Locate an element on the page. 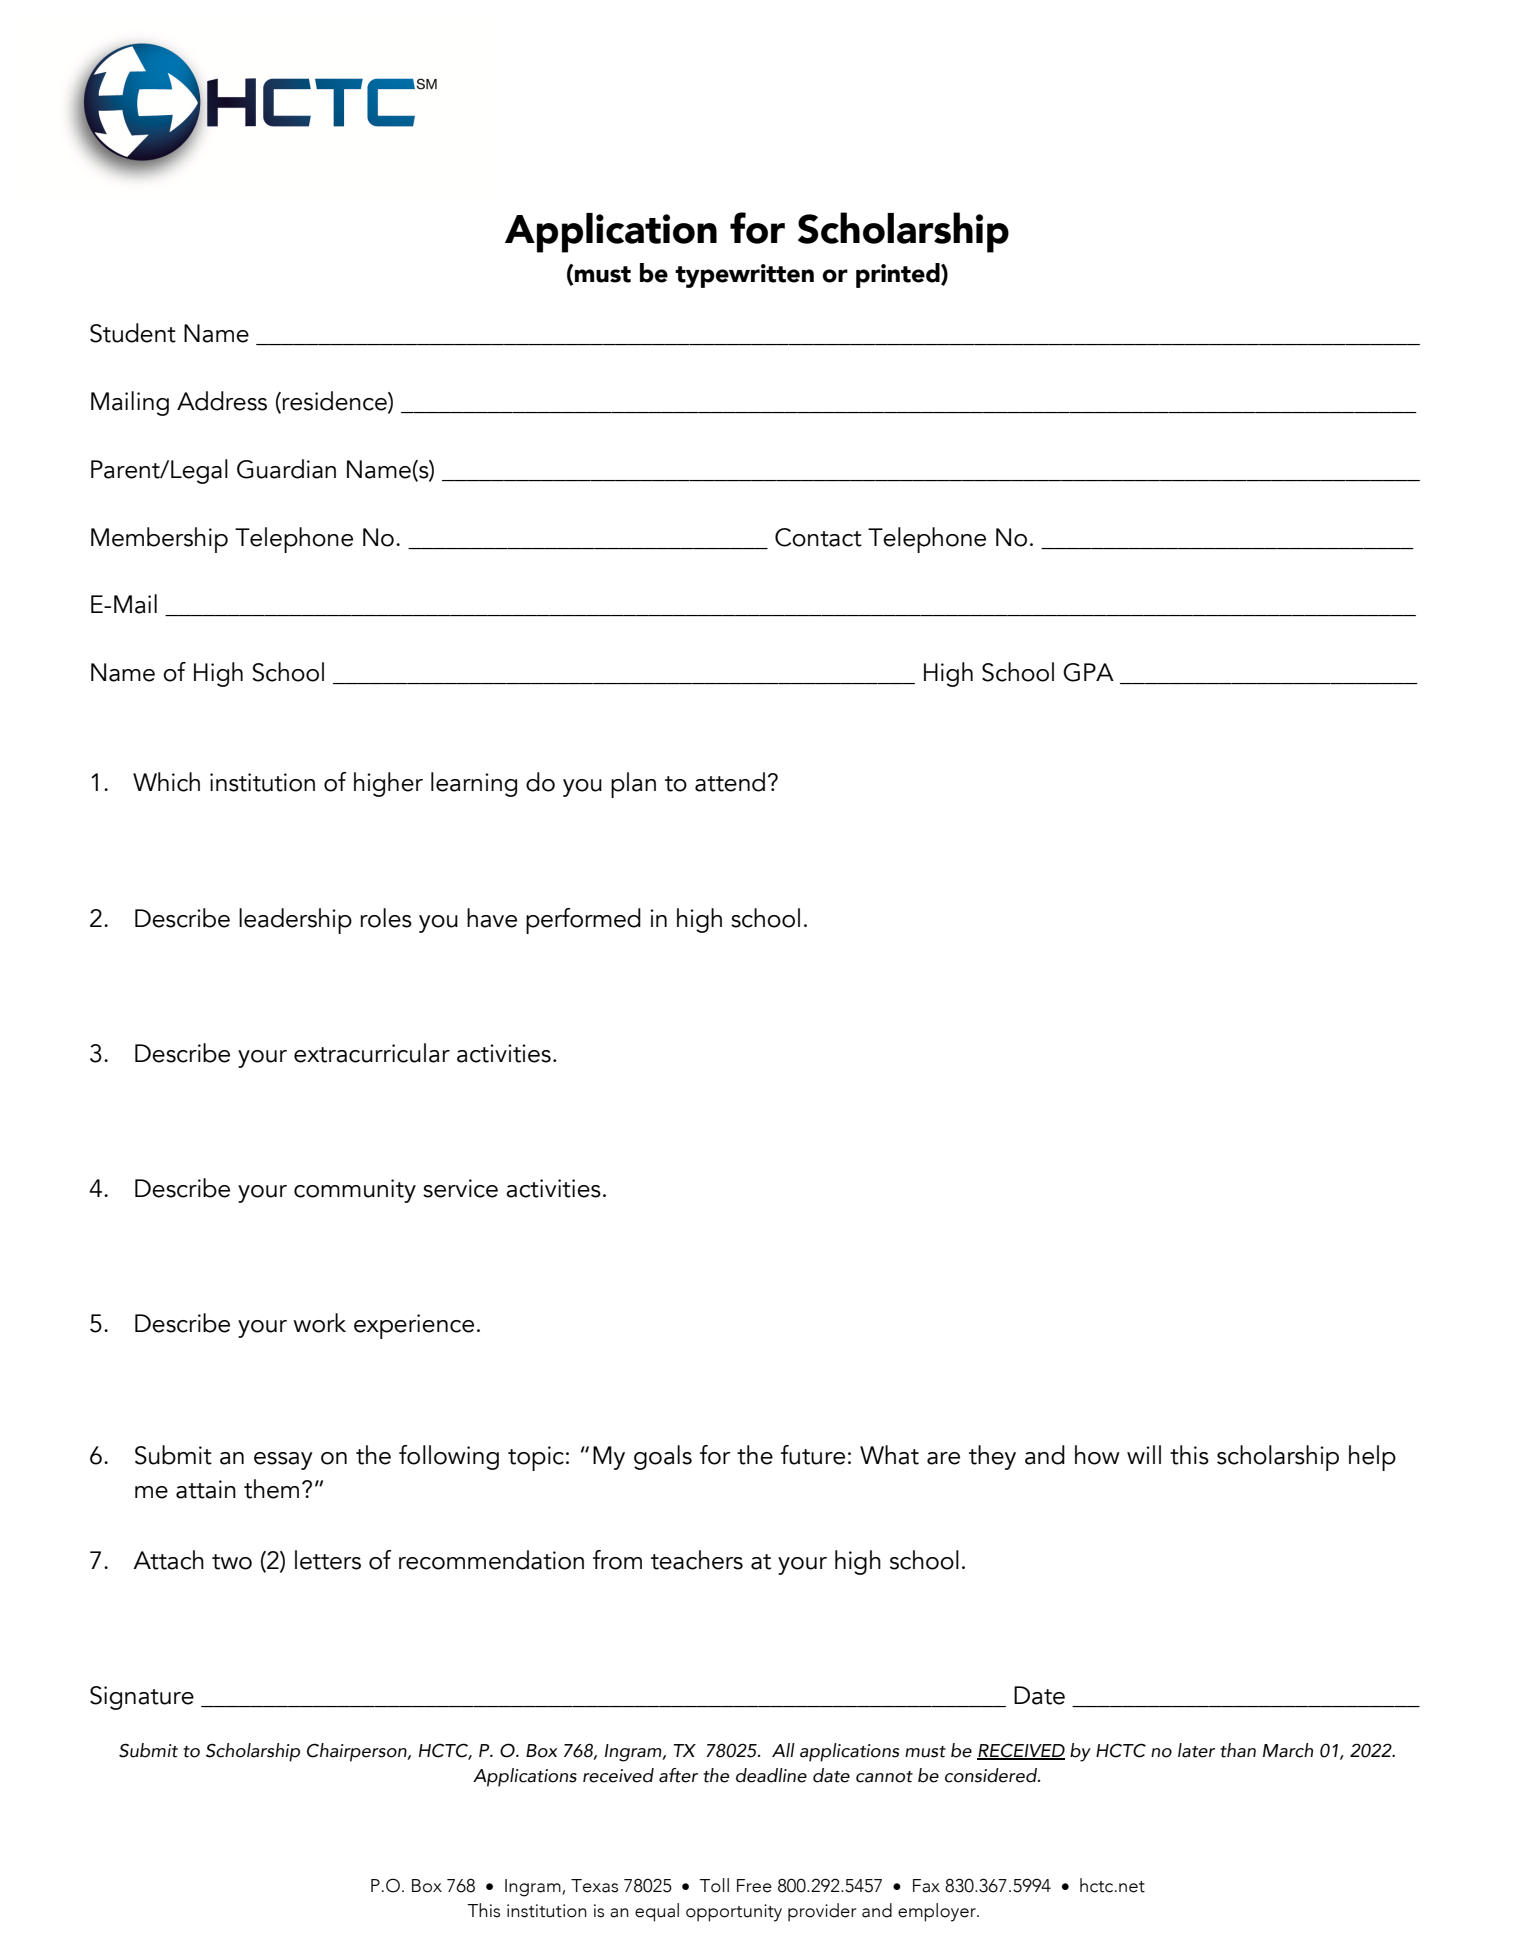 This page has width=1515, height=1960. printed is located at coordinates (899, 275).
